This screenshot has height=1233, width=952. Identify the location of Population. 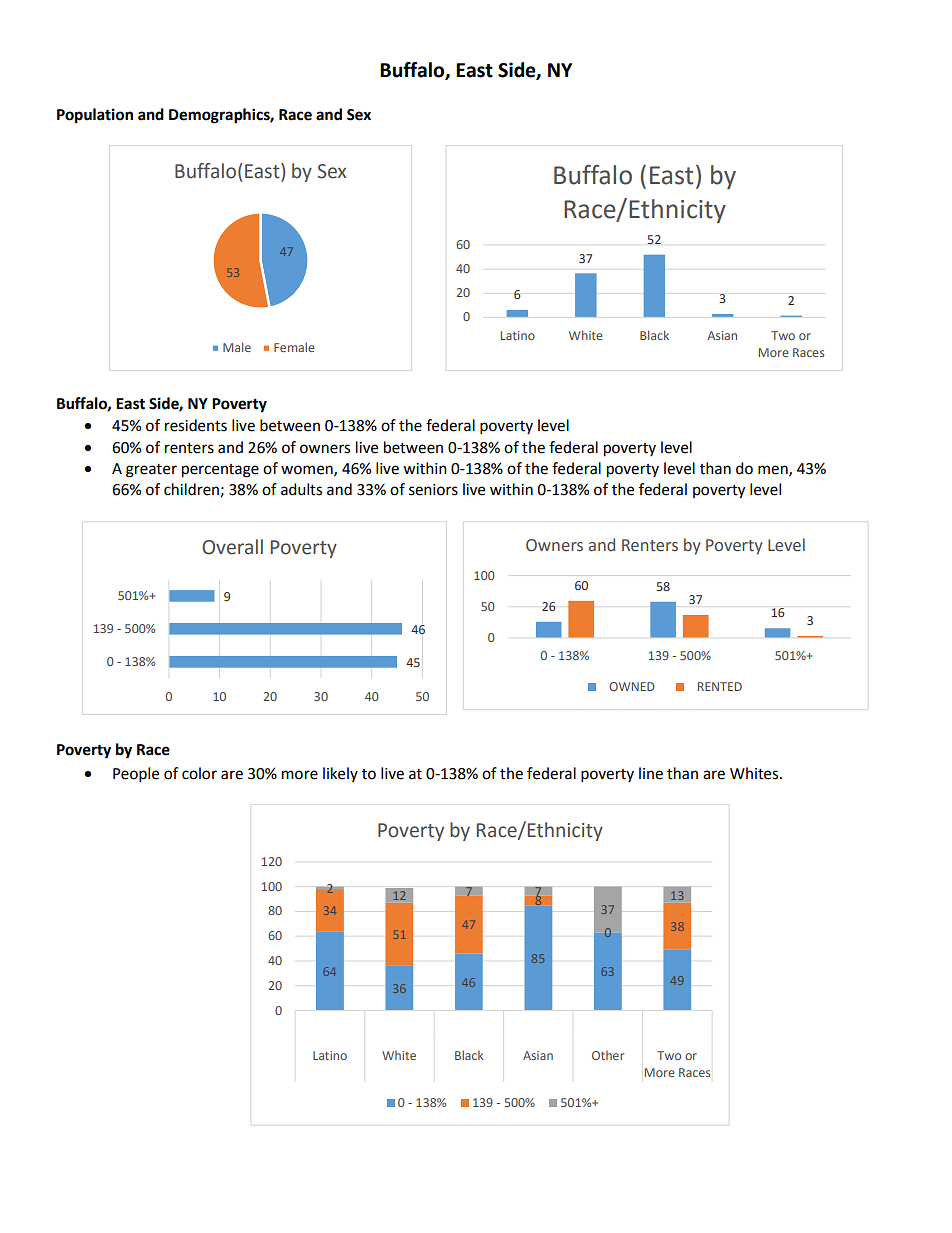
(95, 116).
